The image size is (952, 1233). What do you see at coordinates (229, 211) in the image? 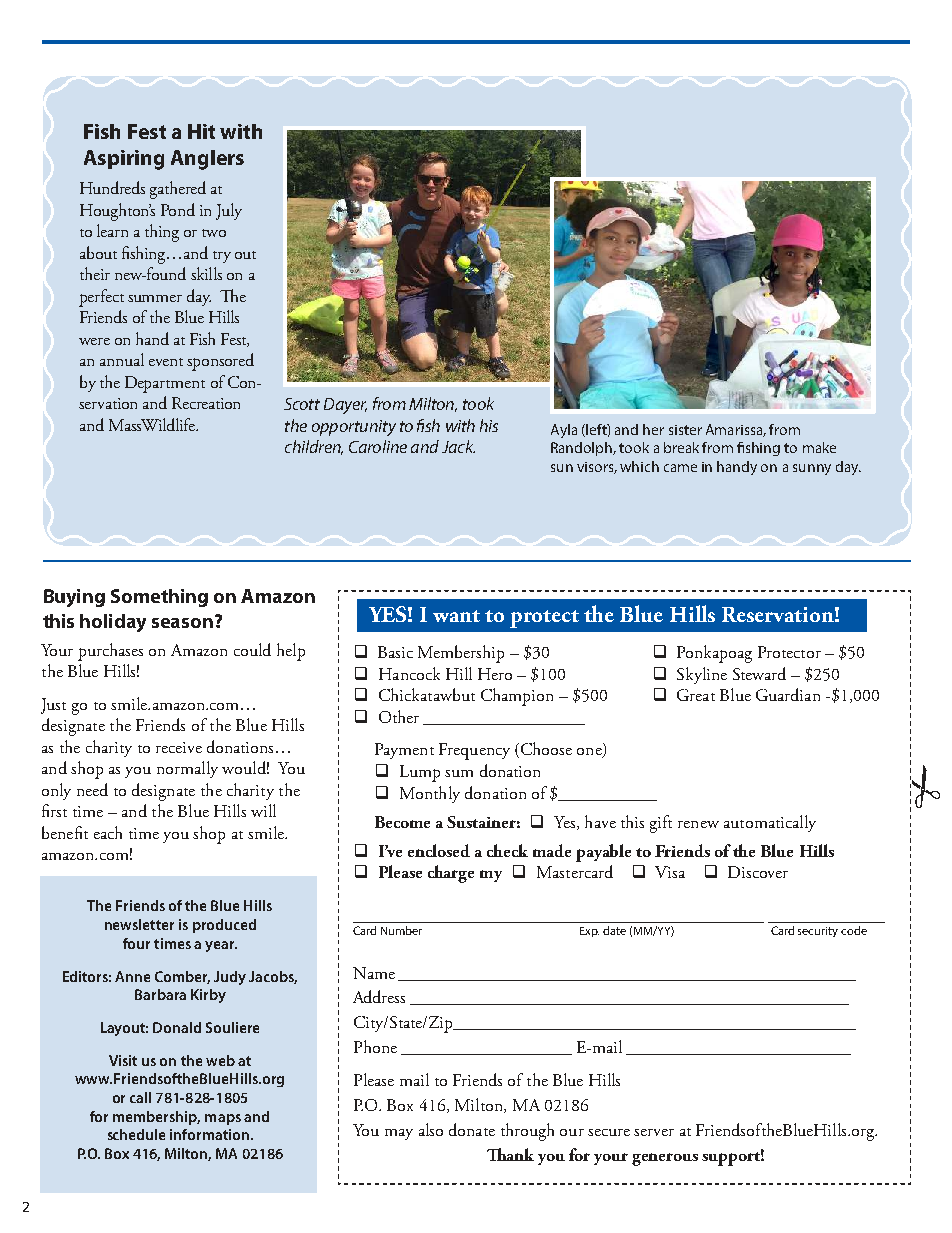
I see `July` at bounding box center [229, 211].
